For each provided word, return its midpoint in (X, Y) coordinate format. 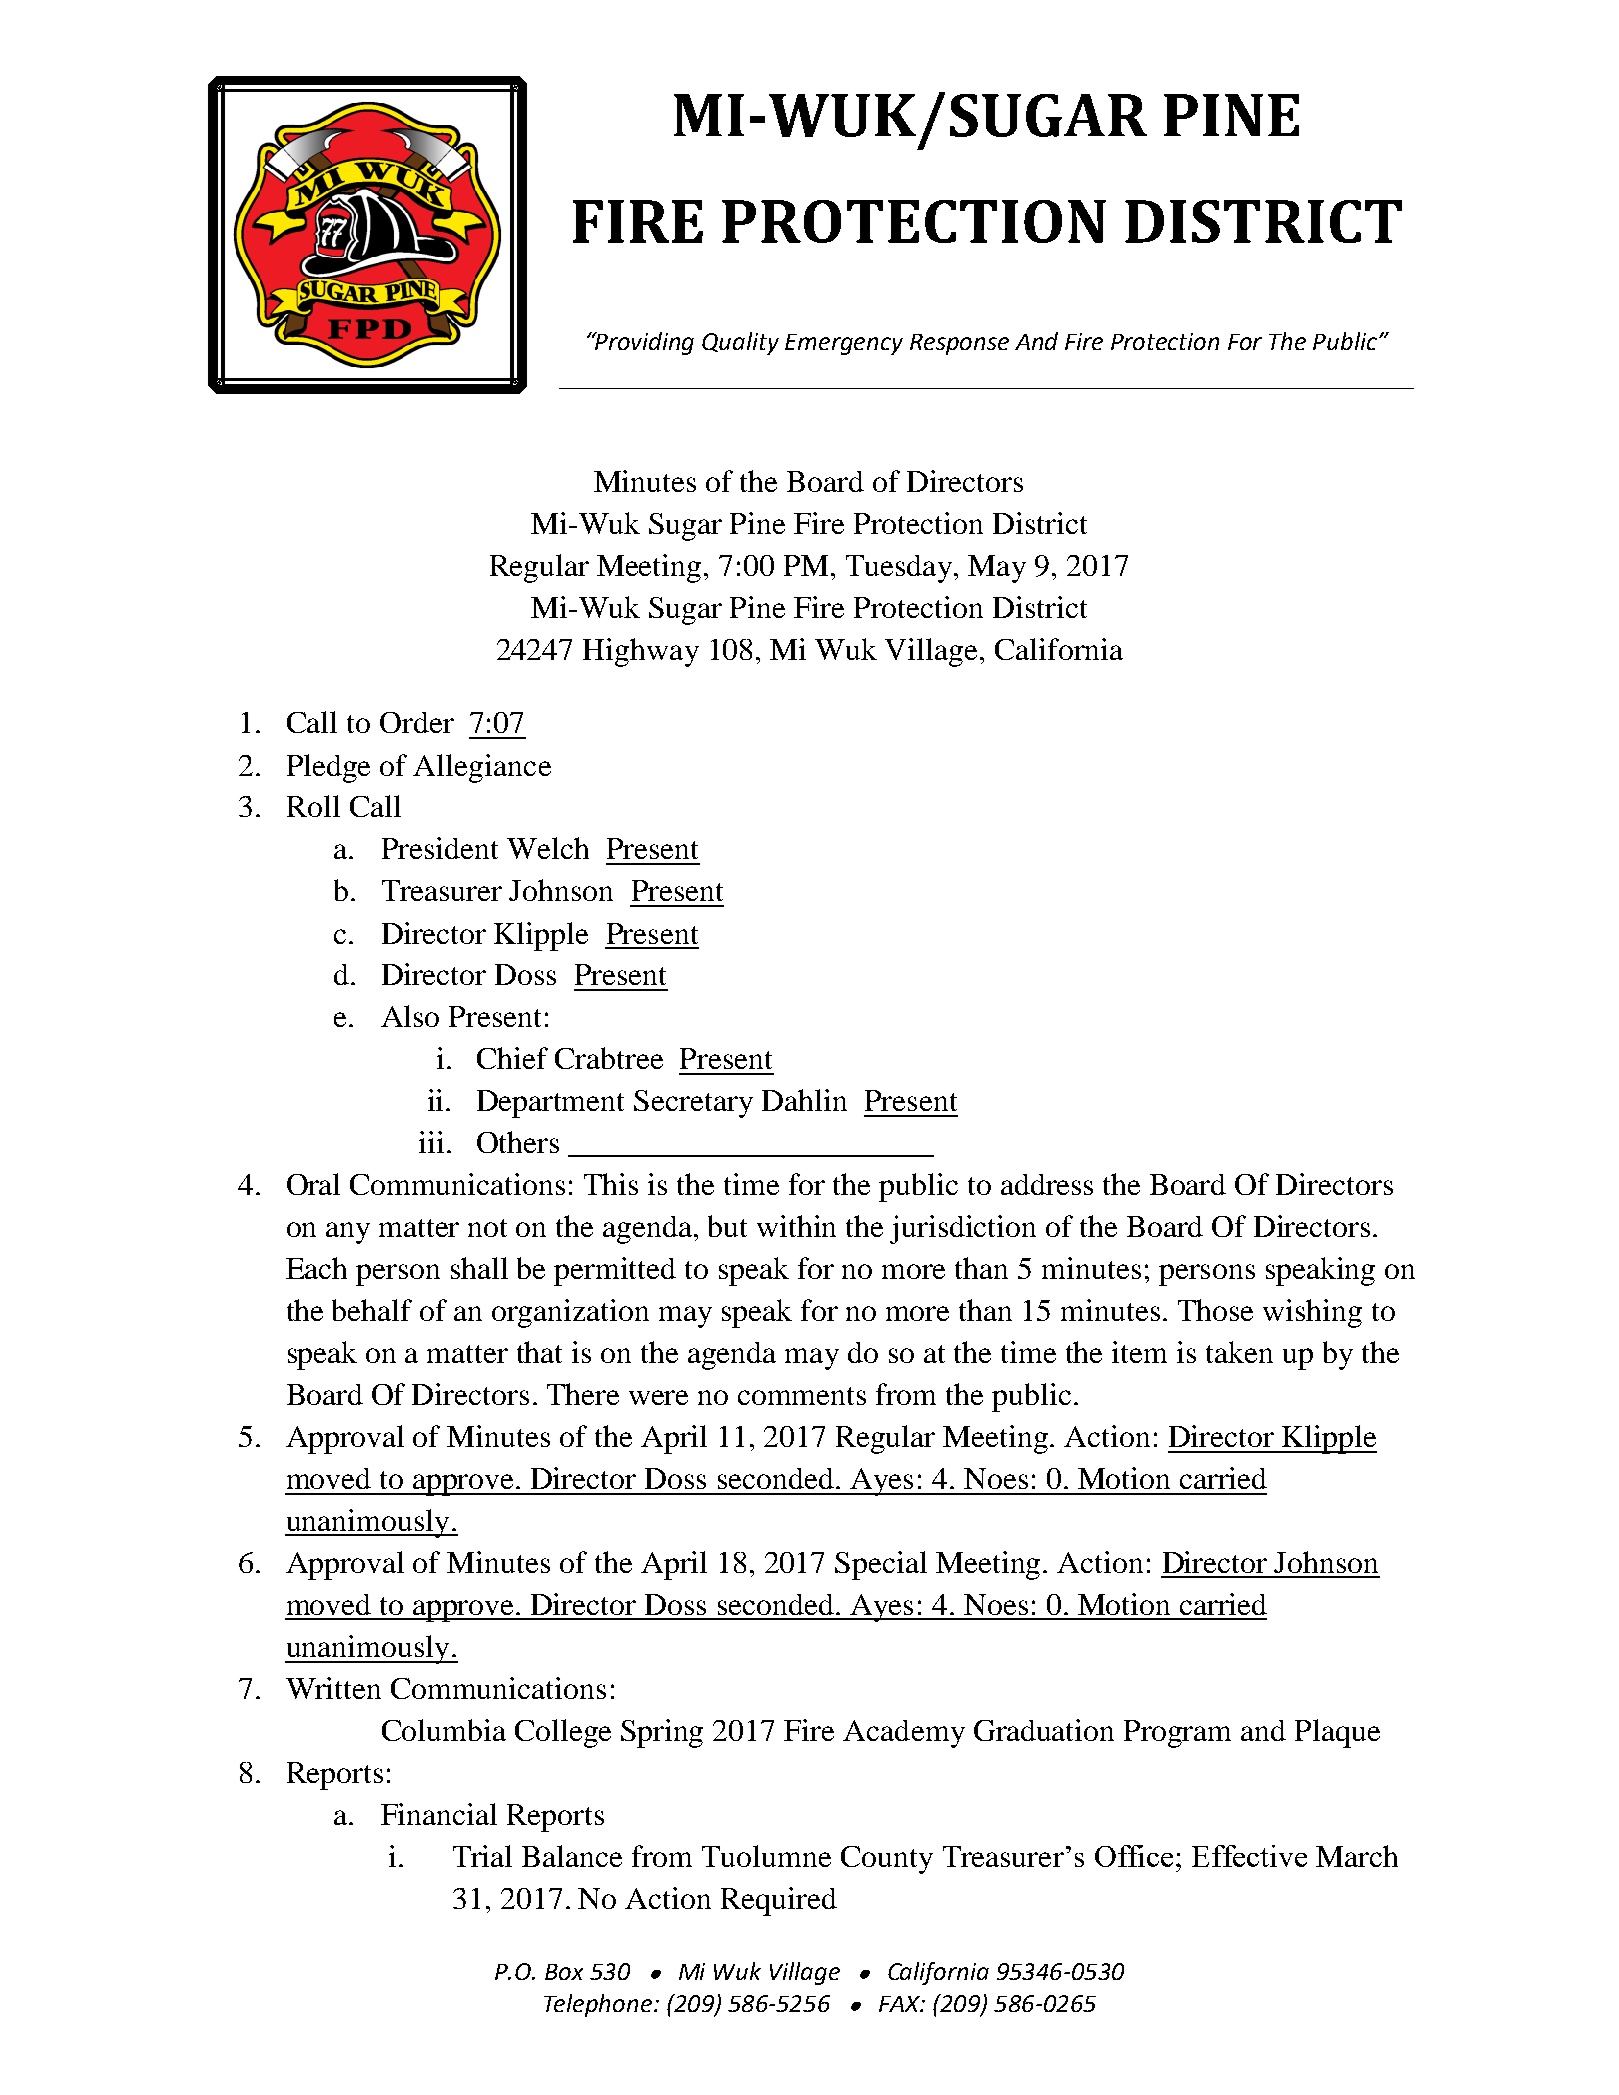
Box (564, 1972)
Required (779, 1901)
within (796, 1226)
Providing (644, 343)
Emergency (844, 344)
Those (1215, 1310)
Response (959, 344)
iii (431, 1142)
